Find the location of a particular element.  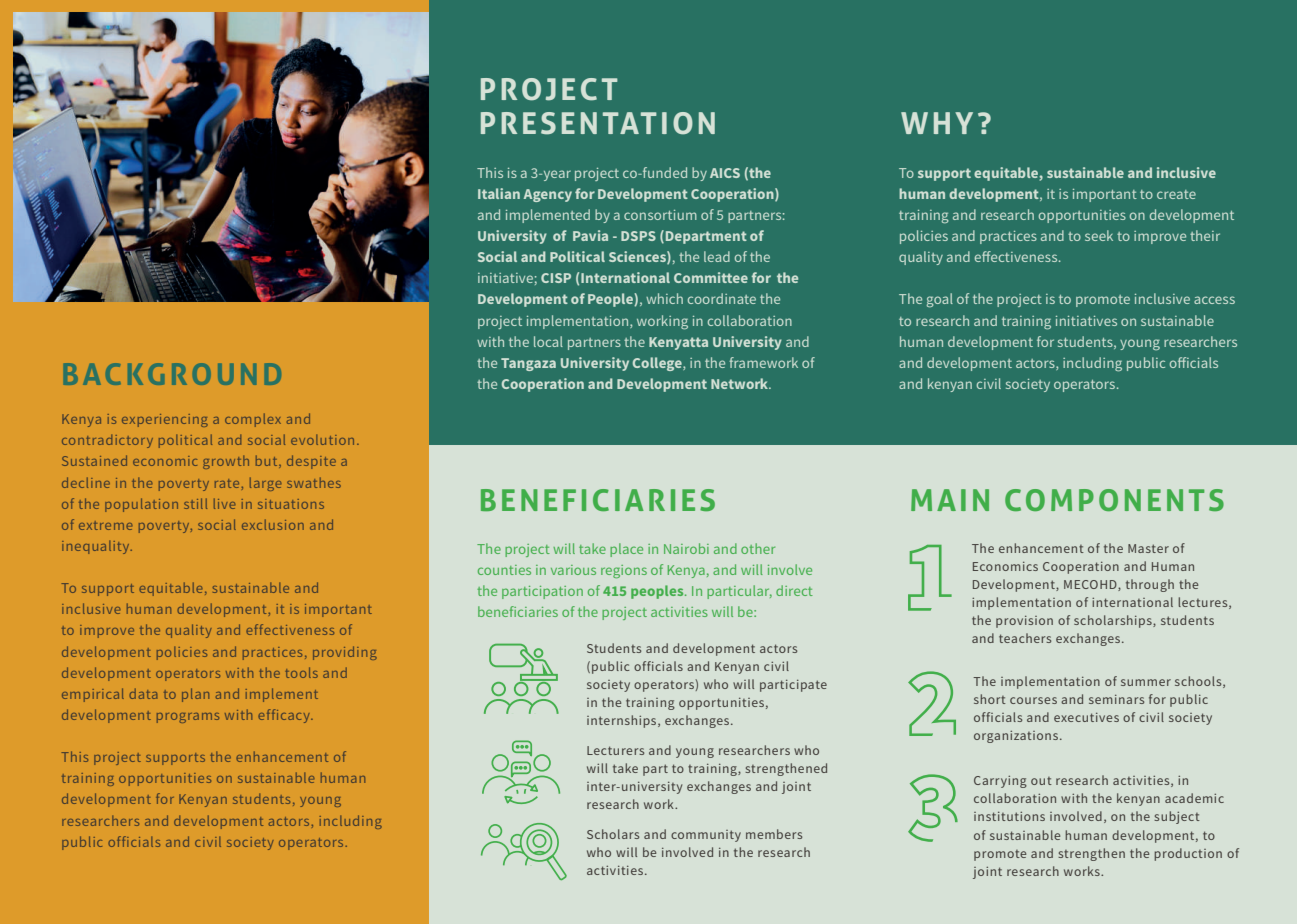

PRESENTATION is located at coordinates (598, 123).
